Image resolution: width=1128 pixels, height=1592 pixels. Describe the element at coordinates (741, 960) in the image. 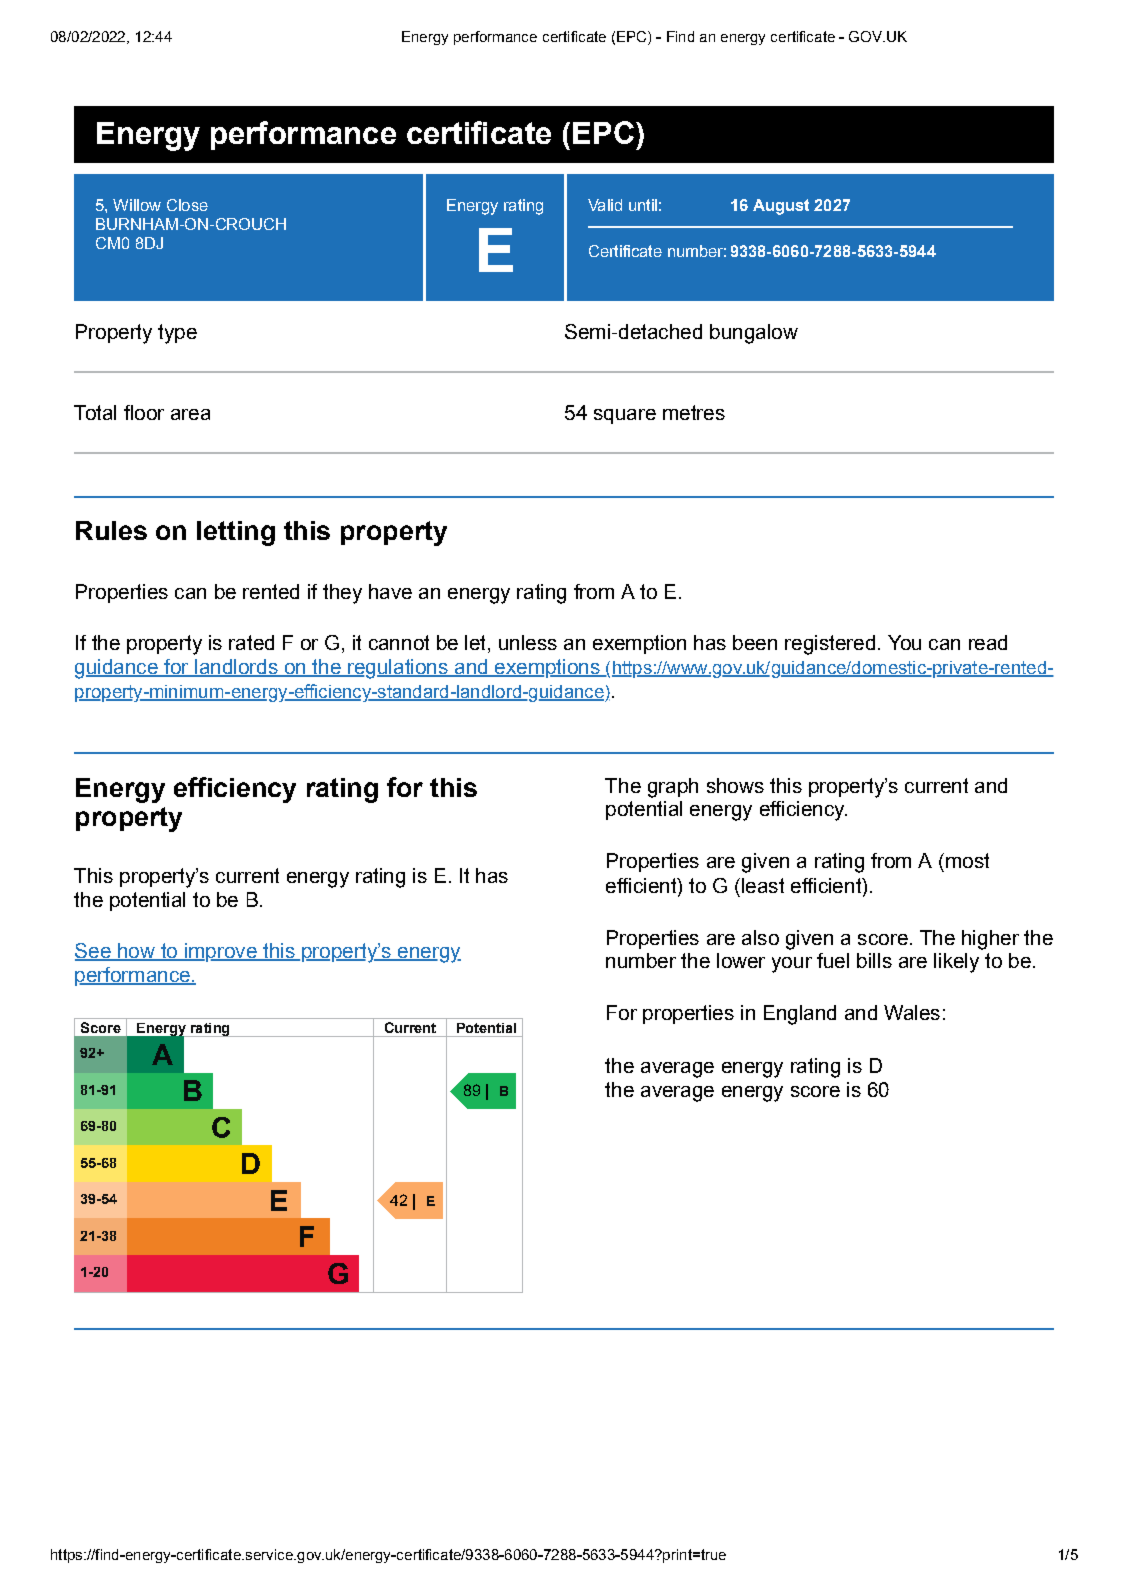

I see `lower` at that location.
